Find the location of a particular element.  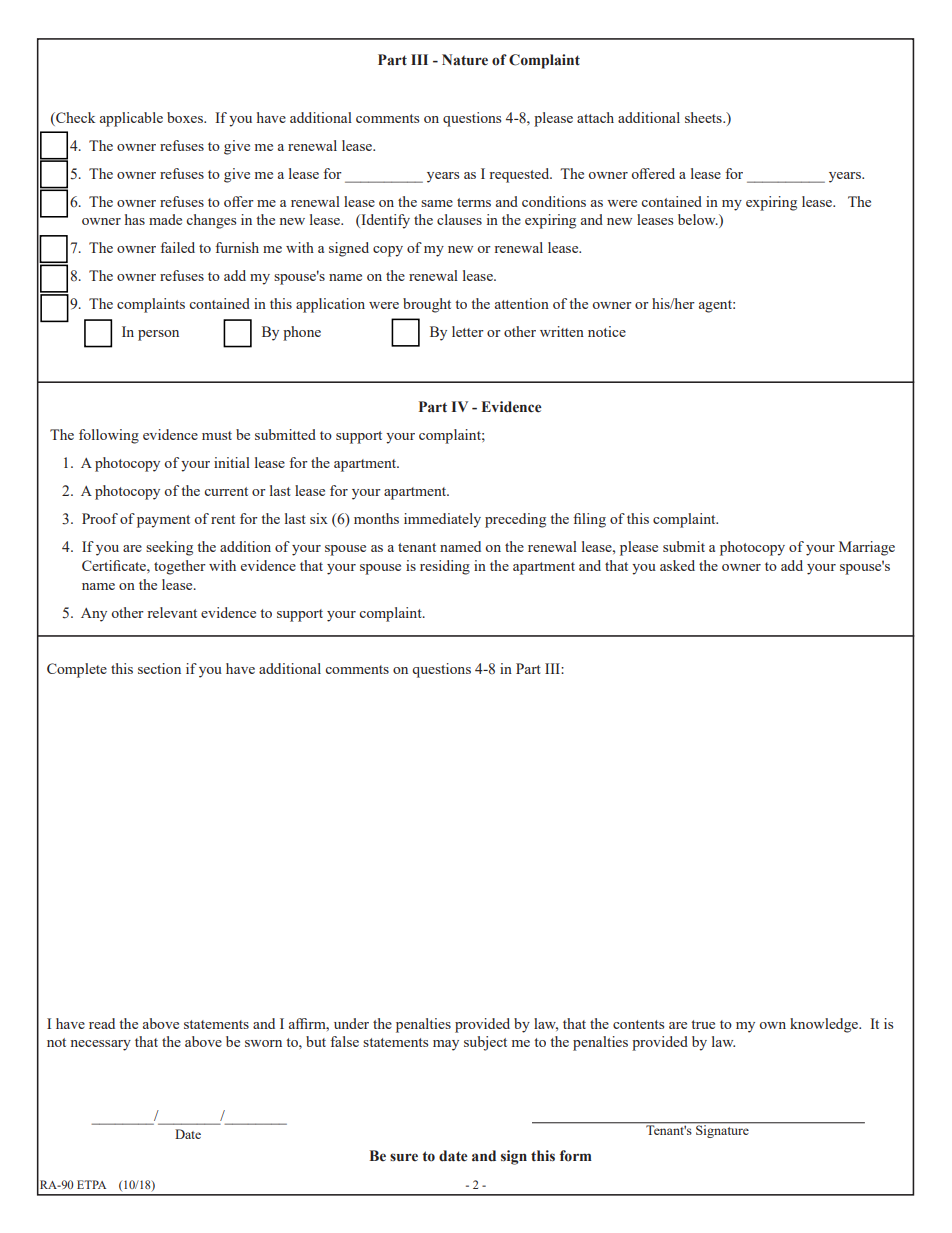

knowledge is located at coordinates (825, 1025).
